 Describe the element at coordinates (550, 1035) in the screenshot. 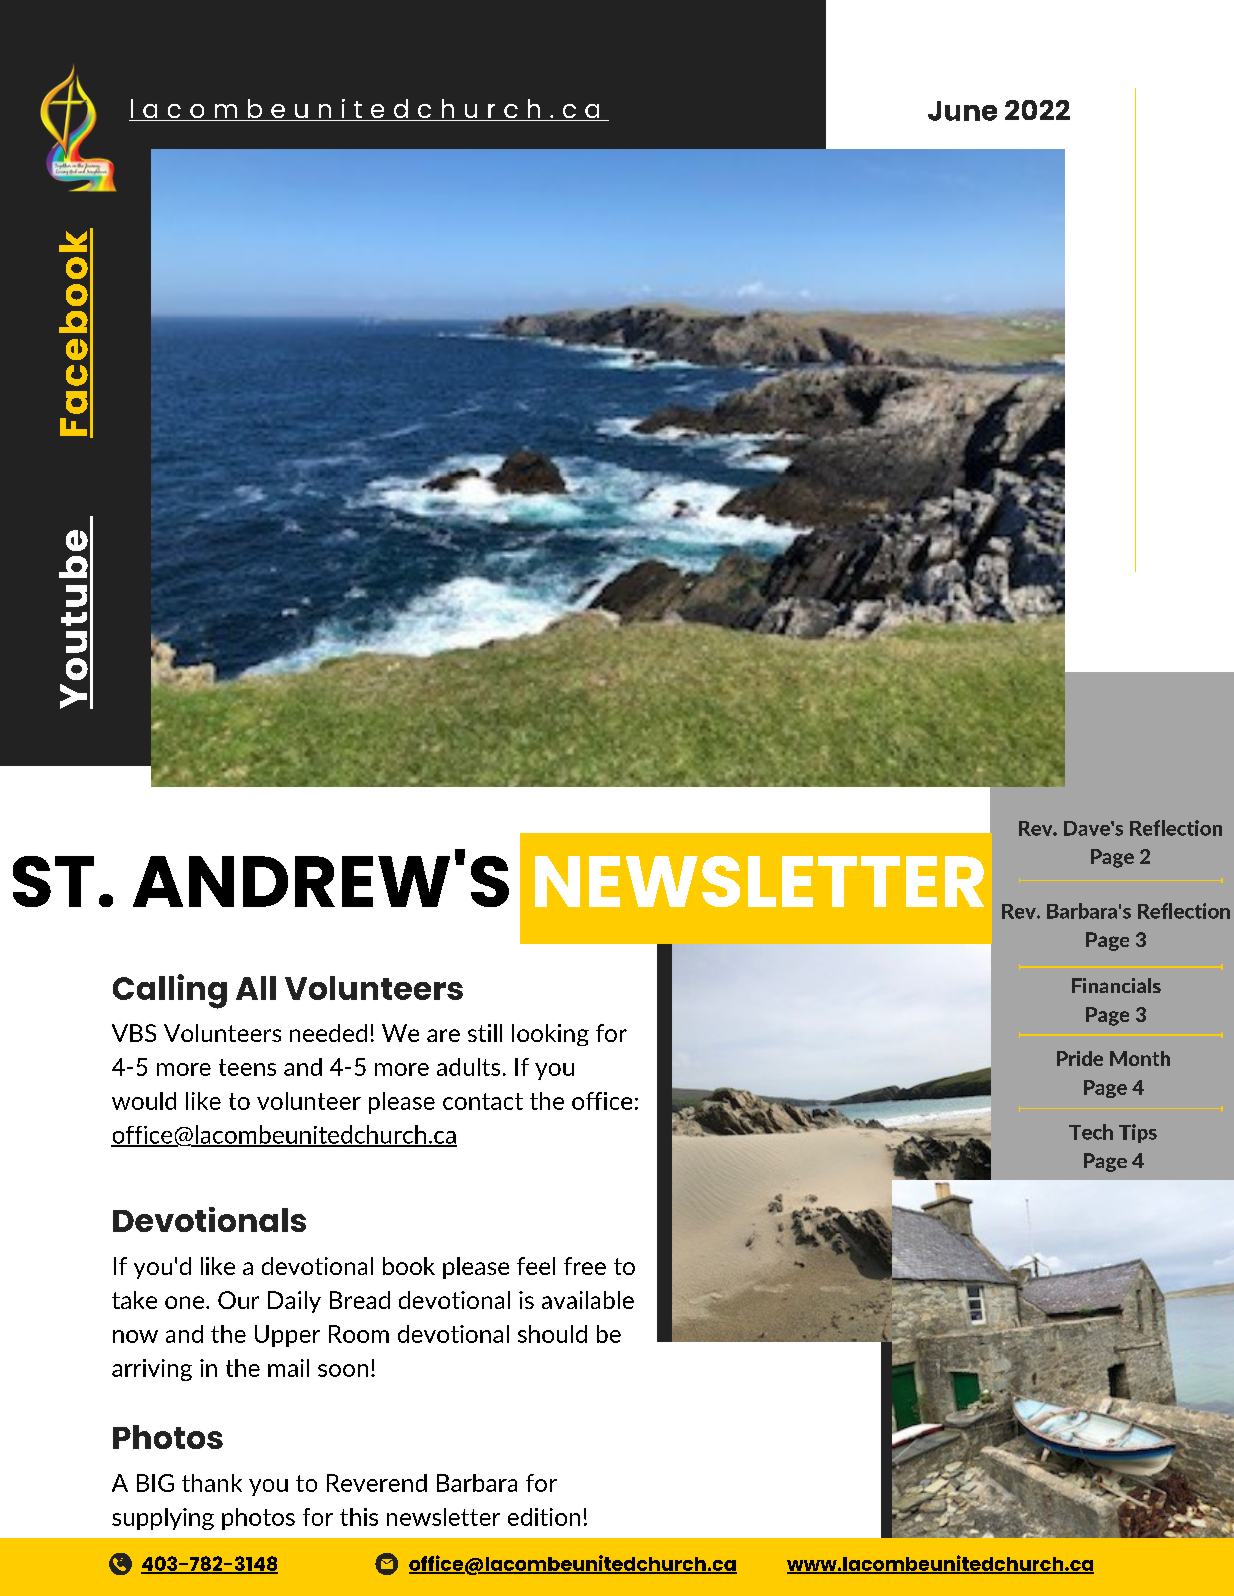

I see `looking` at that location.
